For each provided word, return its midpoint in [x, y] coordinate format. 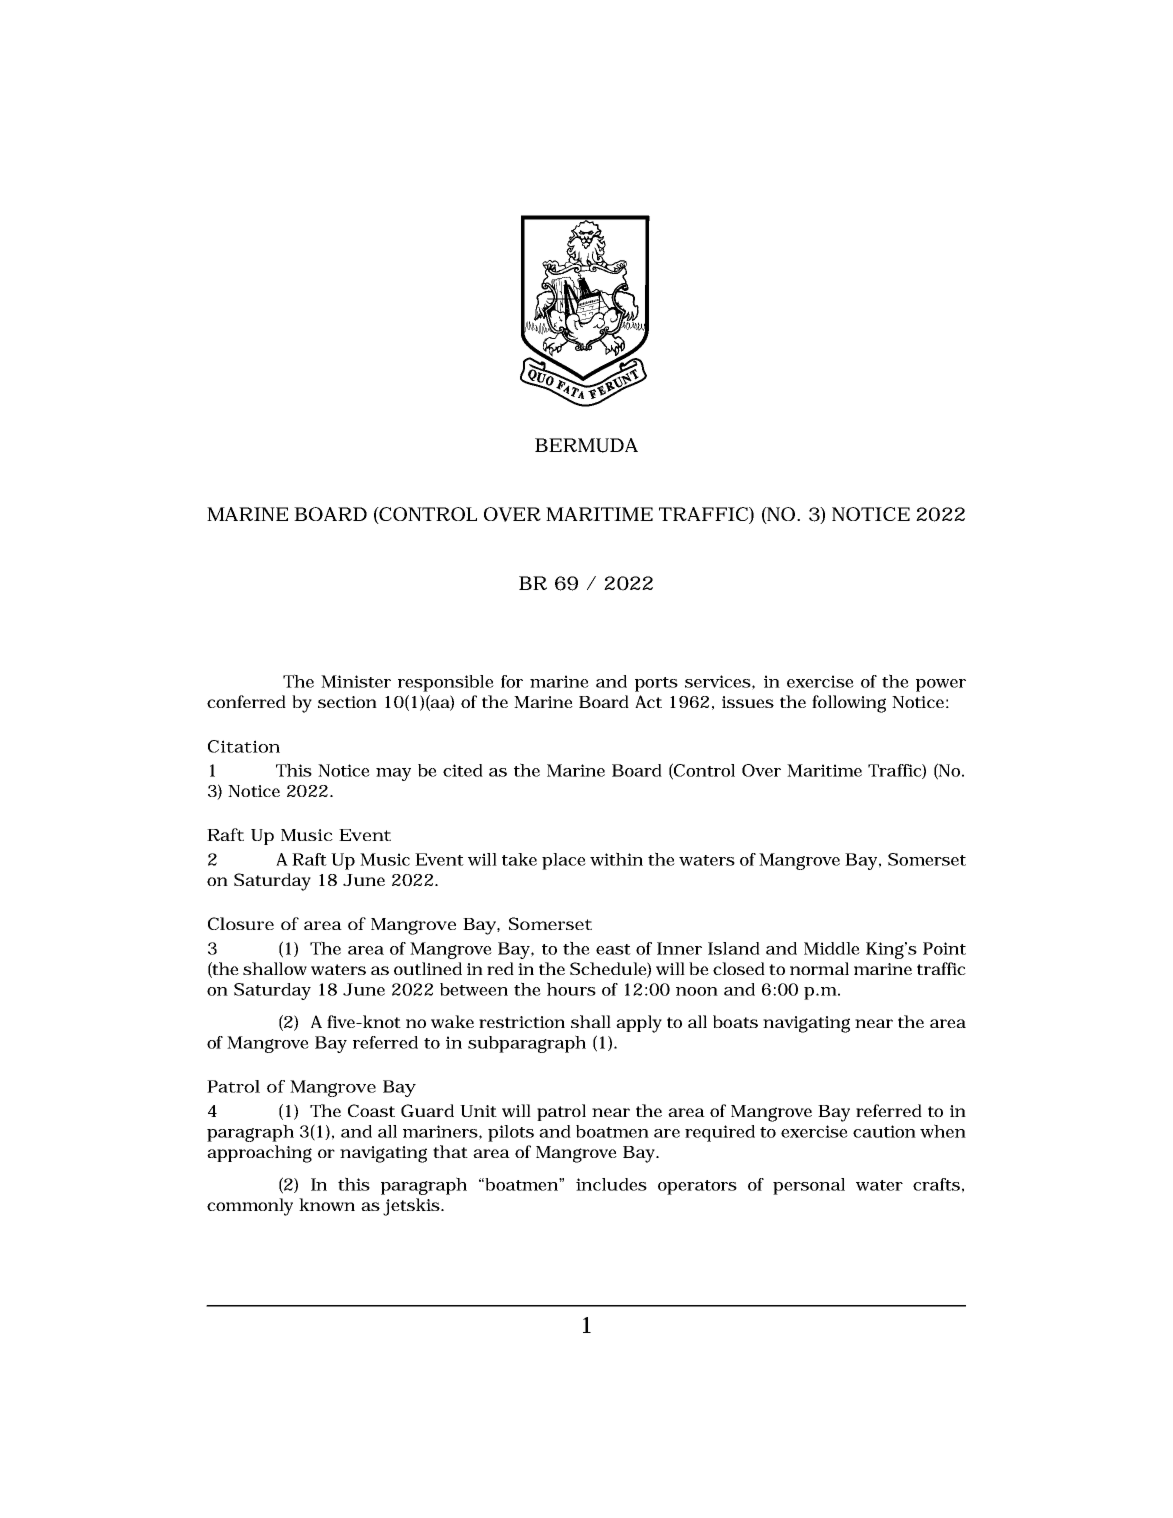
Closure [241, 923]
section [347, 702]
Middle [832, 948]
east [613, 949]
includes [611, 1184]
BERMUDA [586, 445]
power [941, 685]
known [327, 1204]
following [849, 704]
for [512, 681]
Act [648, 701]
